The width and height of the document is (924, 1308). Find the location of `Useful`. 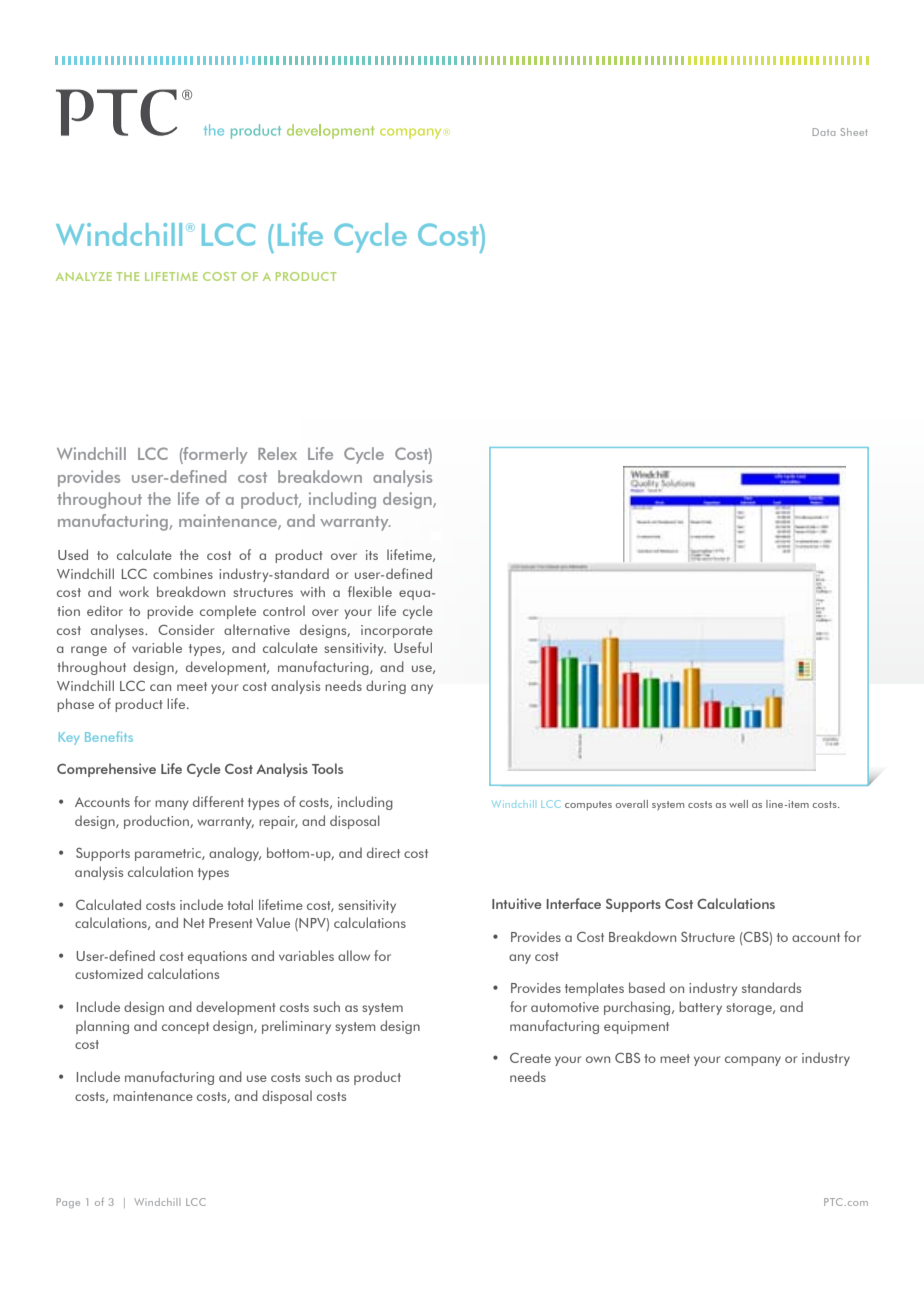

Useful is located at coordinates (413, 647).
